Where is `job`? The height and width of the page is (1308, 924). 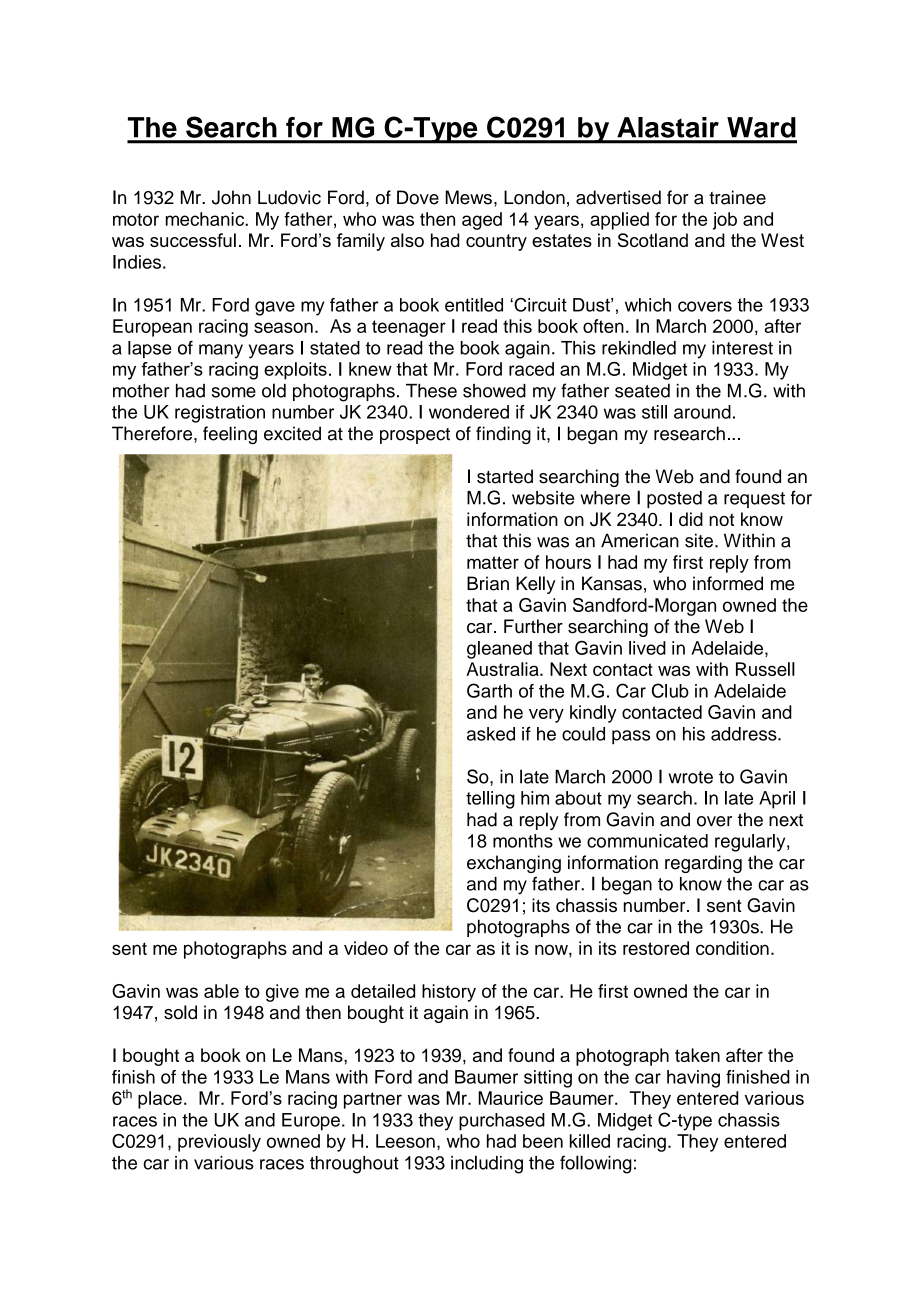 job is located at coordinates (725, 221).
